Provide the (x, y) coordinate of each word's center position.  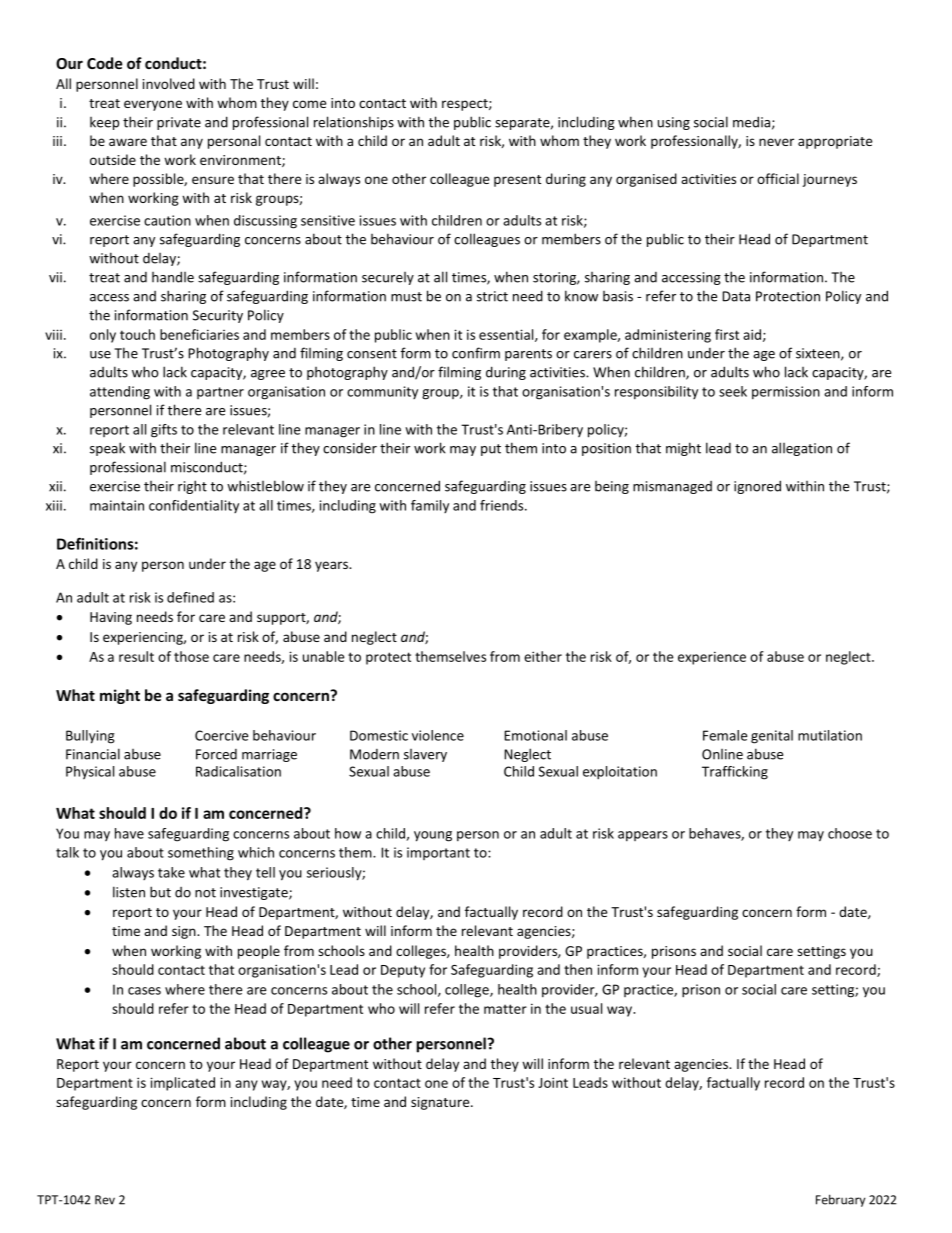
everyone (153, 105)
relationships (354, 123)
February (840, 1200)
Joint (553, 1082)
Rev (105, 1200)
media (751, 122)
